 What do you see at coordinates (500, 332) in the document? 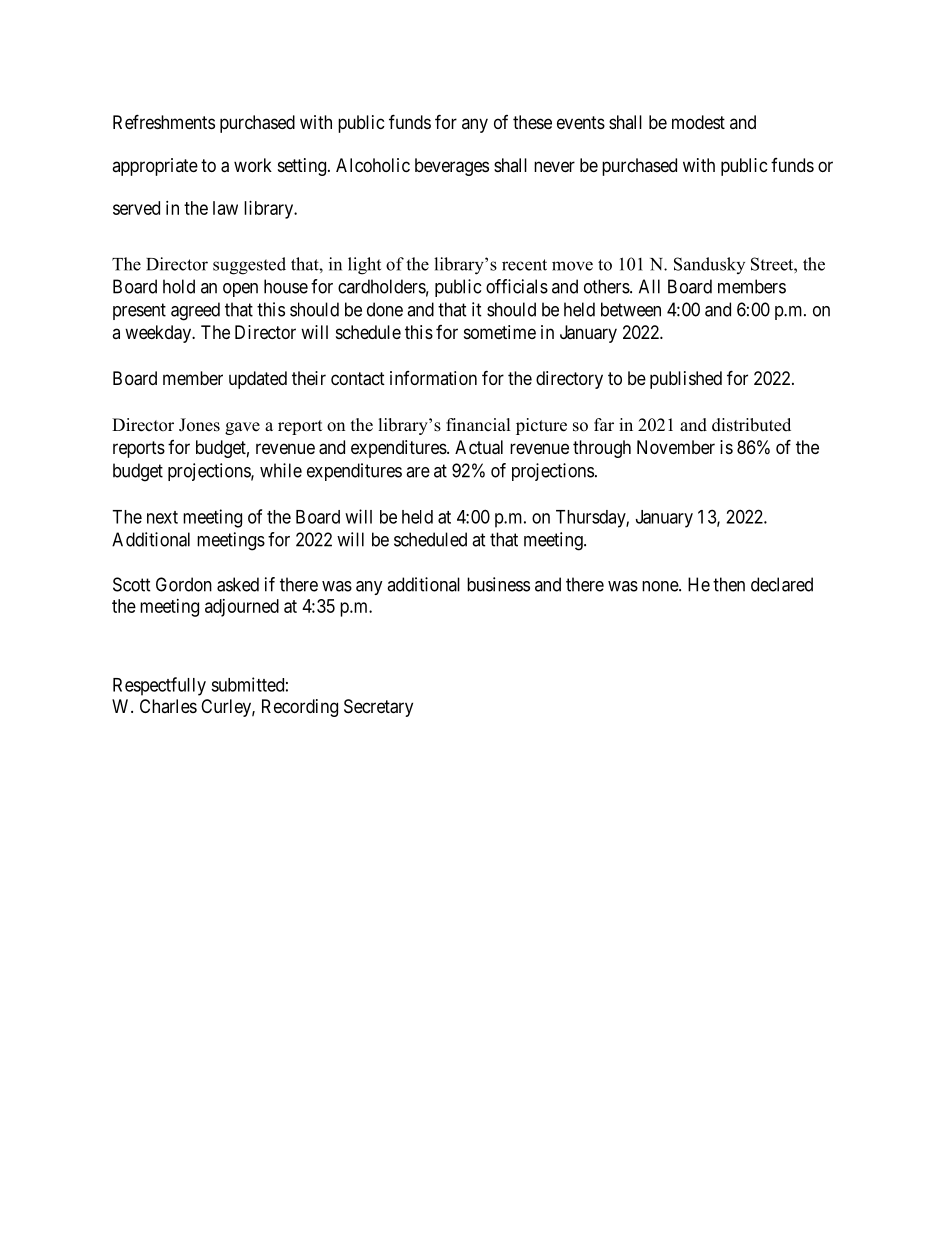
I see `sometime` at bounding box center [500, 332].
